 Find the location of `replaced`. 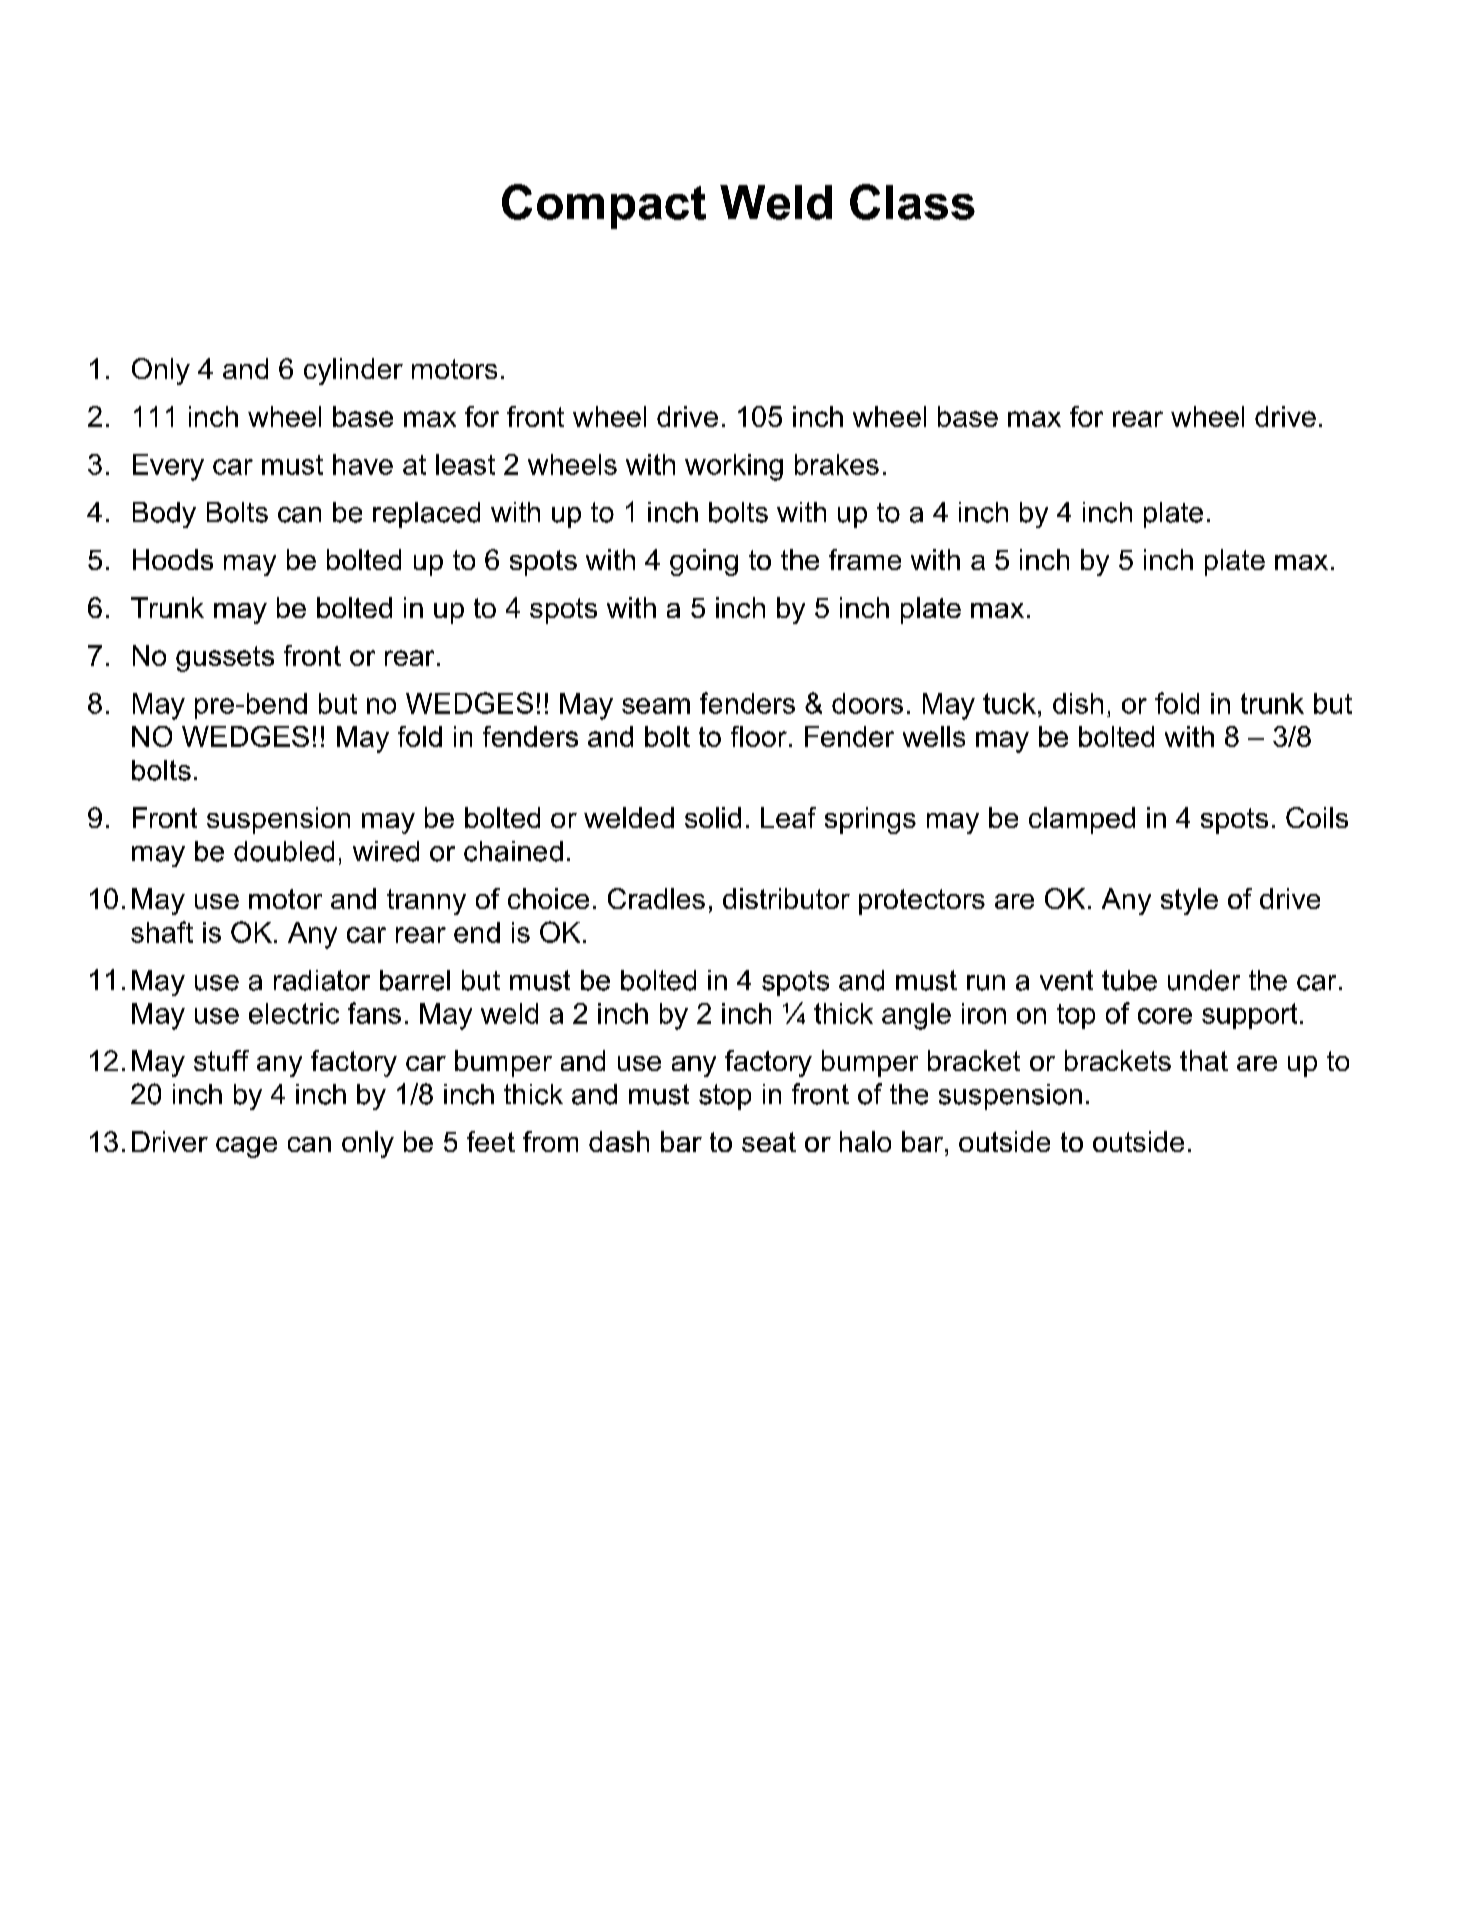

replaced is located at coordinates (426, 515).
